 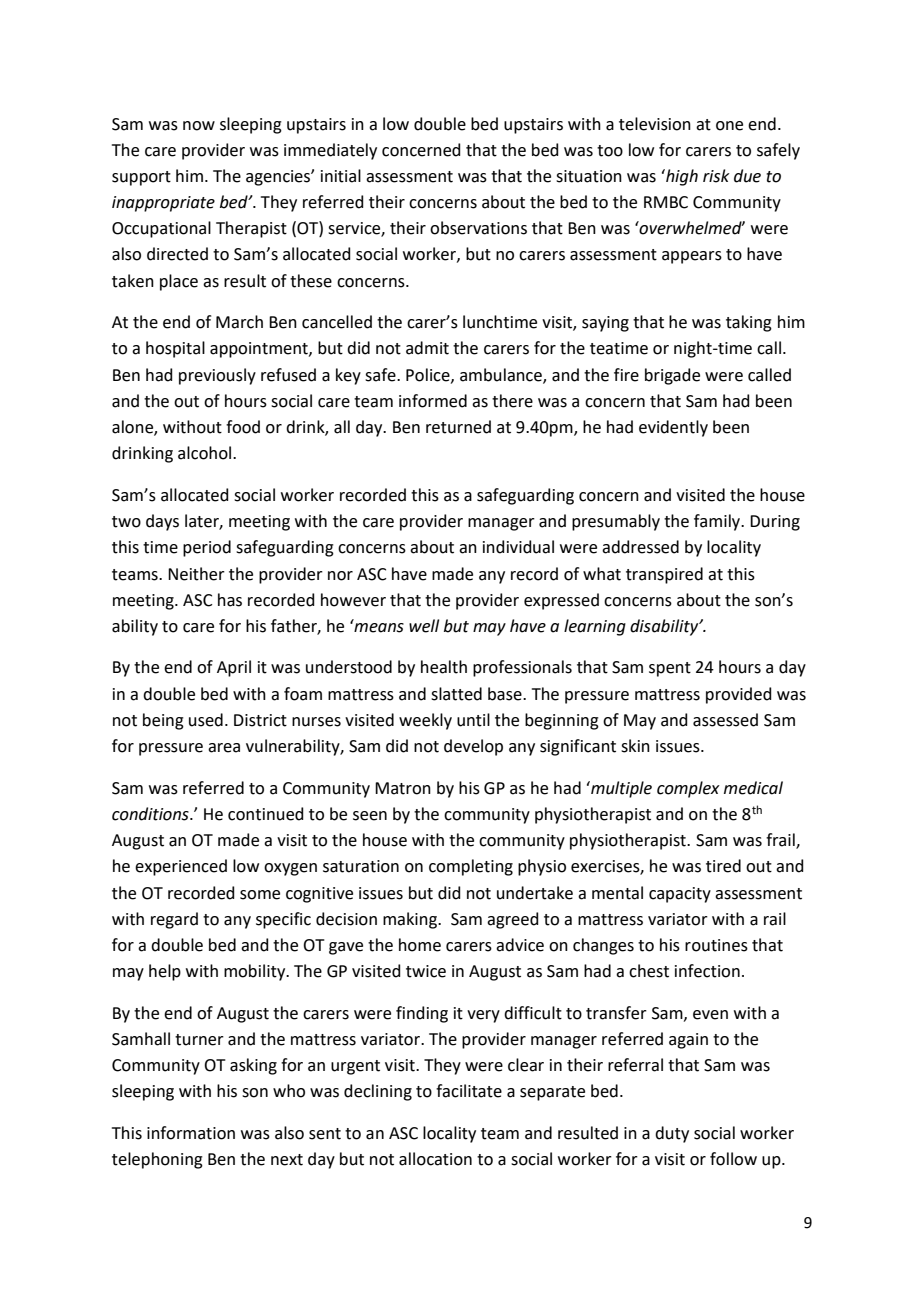 I want to click on observations, so click(x=478, y=228).
